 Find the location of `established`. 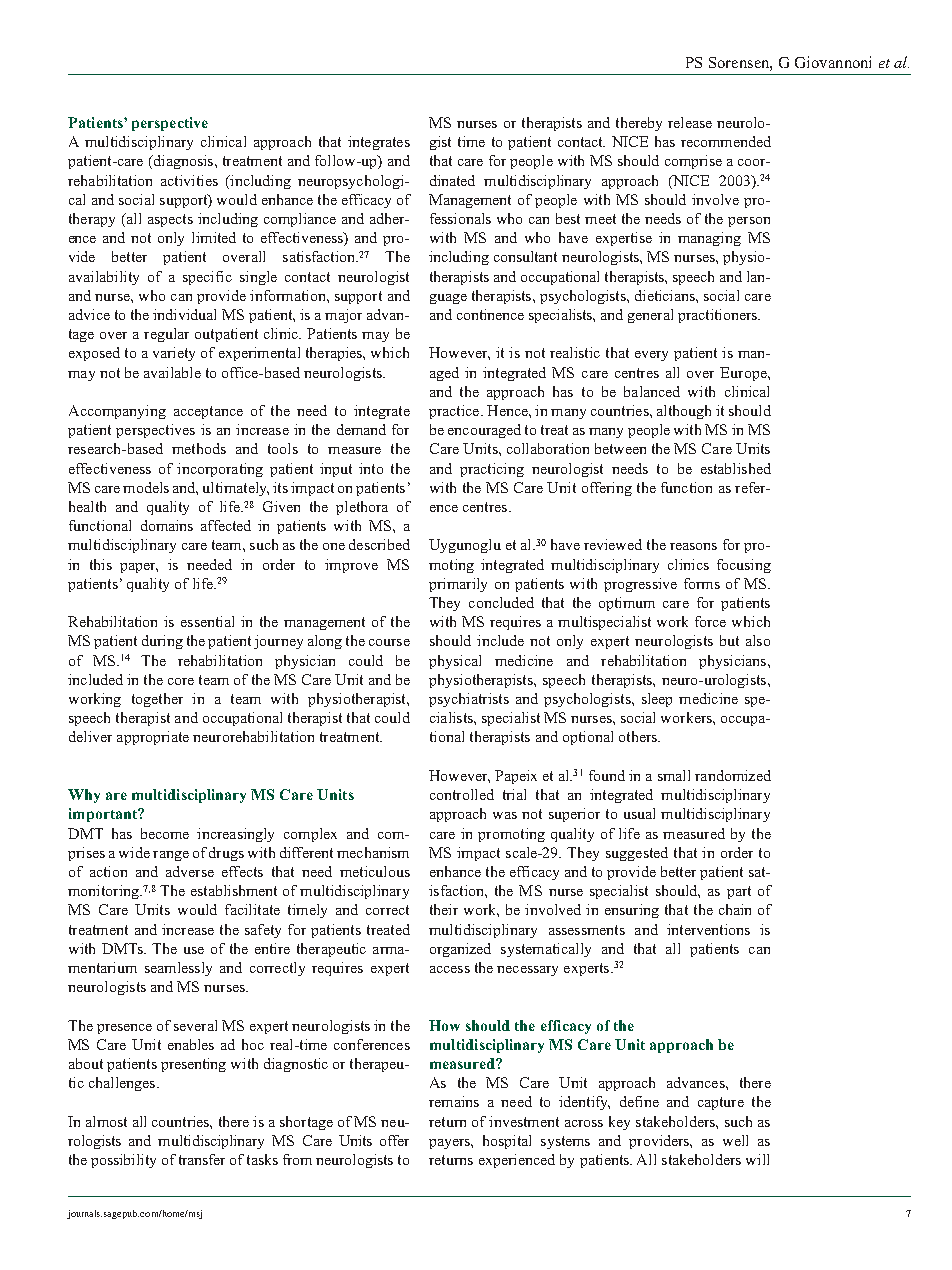

established is located at coordinates (736, 468).
